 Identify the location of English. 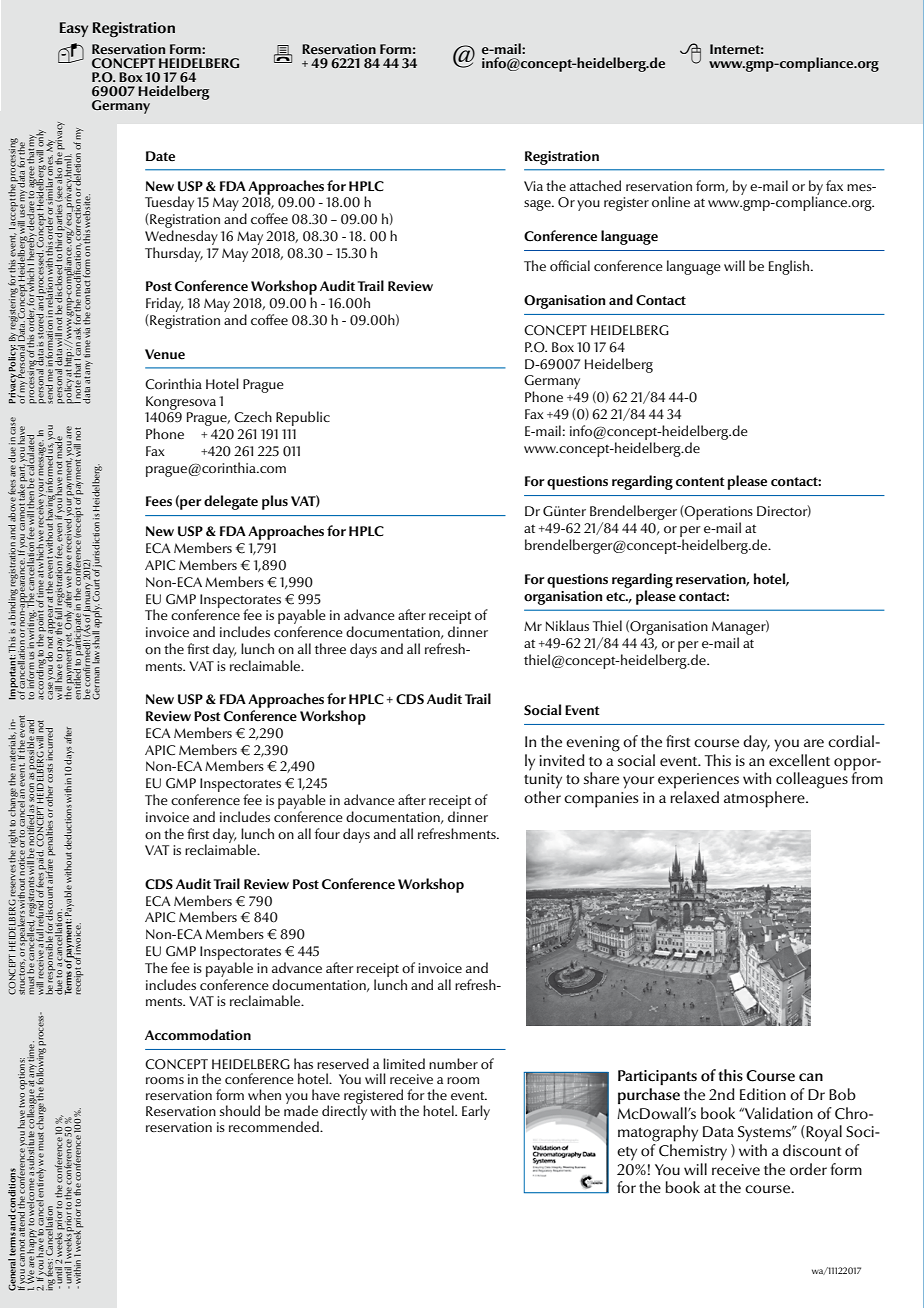
(790, 267).
